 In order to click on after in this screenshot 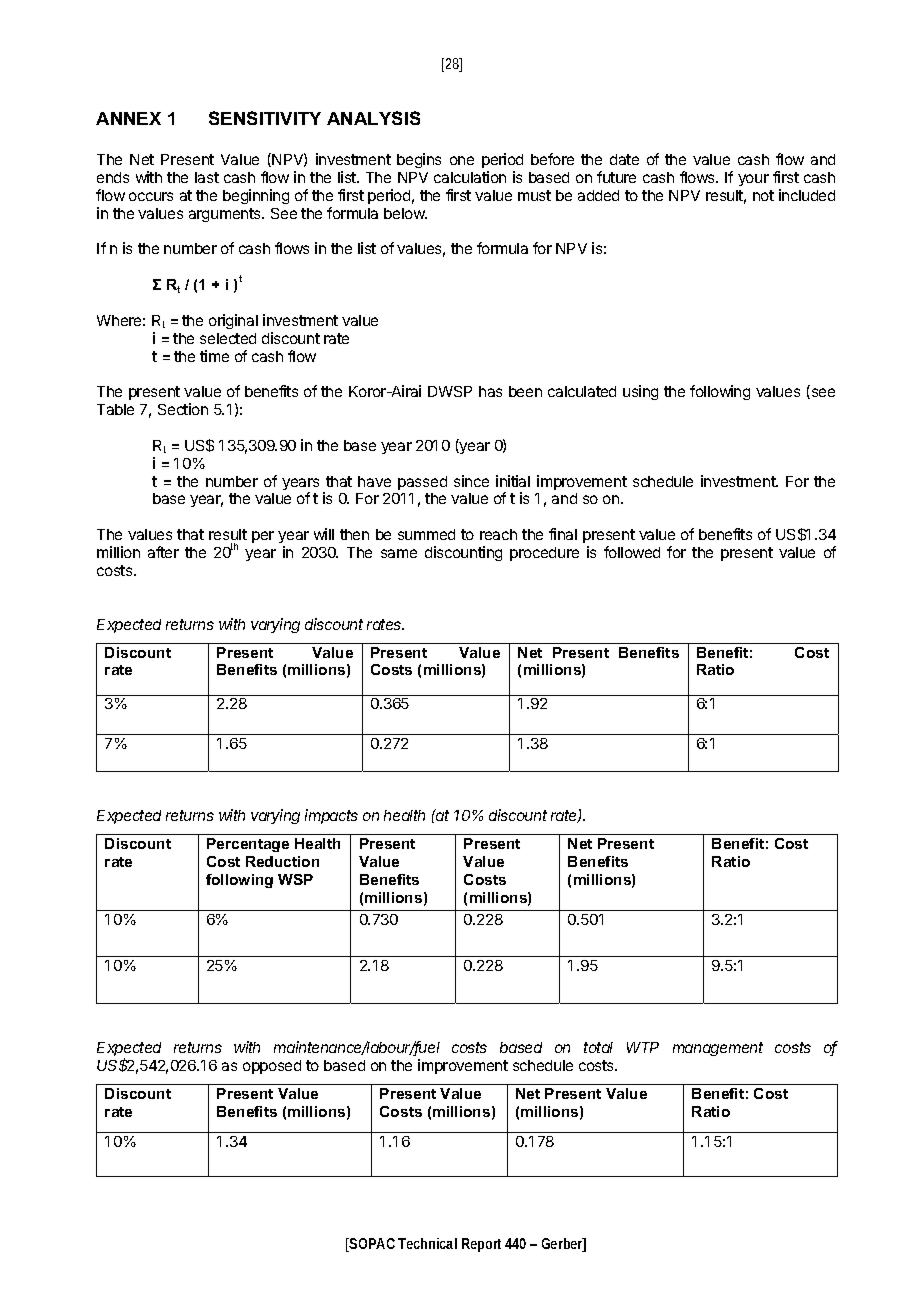, I will do `click(163, 552)`.
